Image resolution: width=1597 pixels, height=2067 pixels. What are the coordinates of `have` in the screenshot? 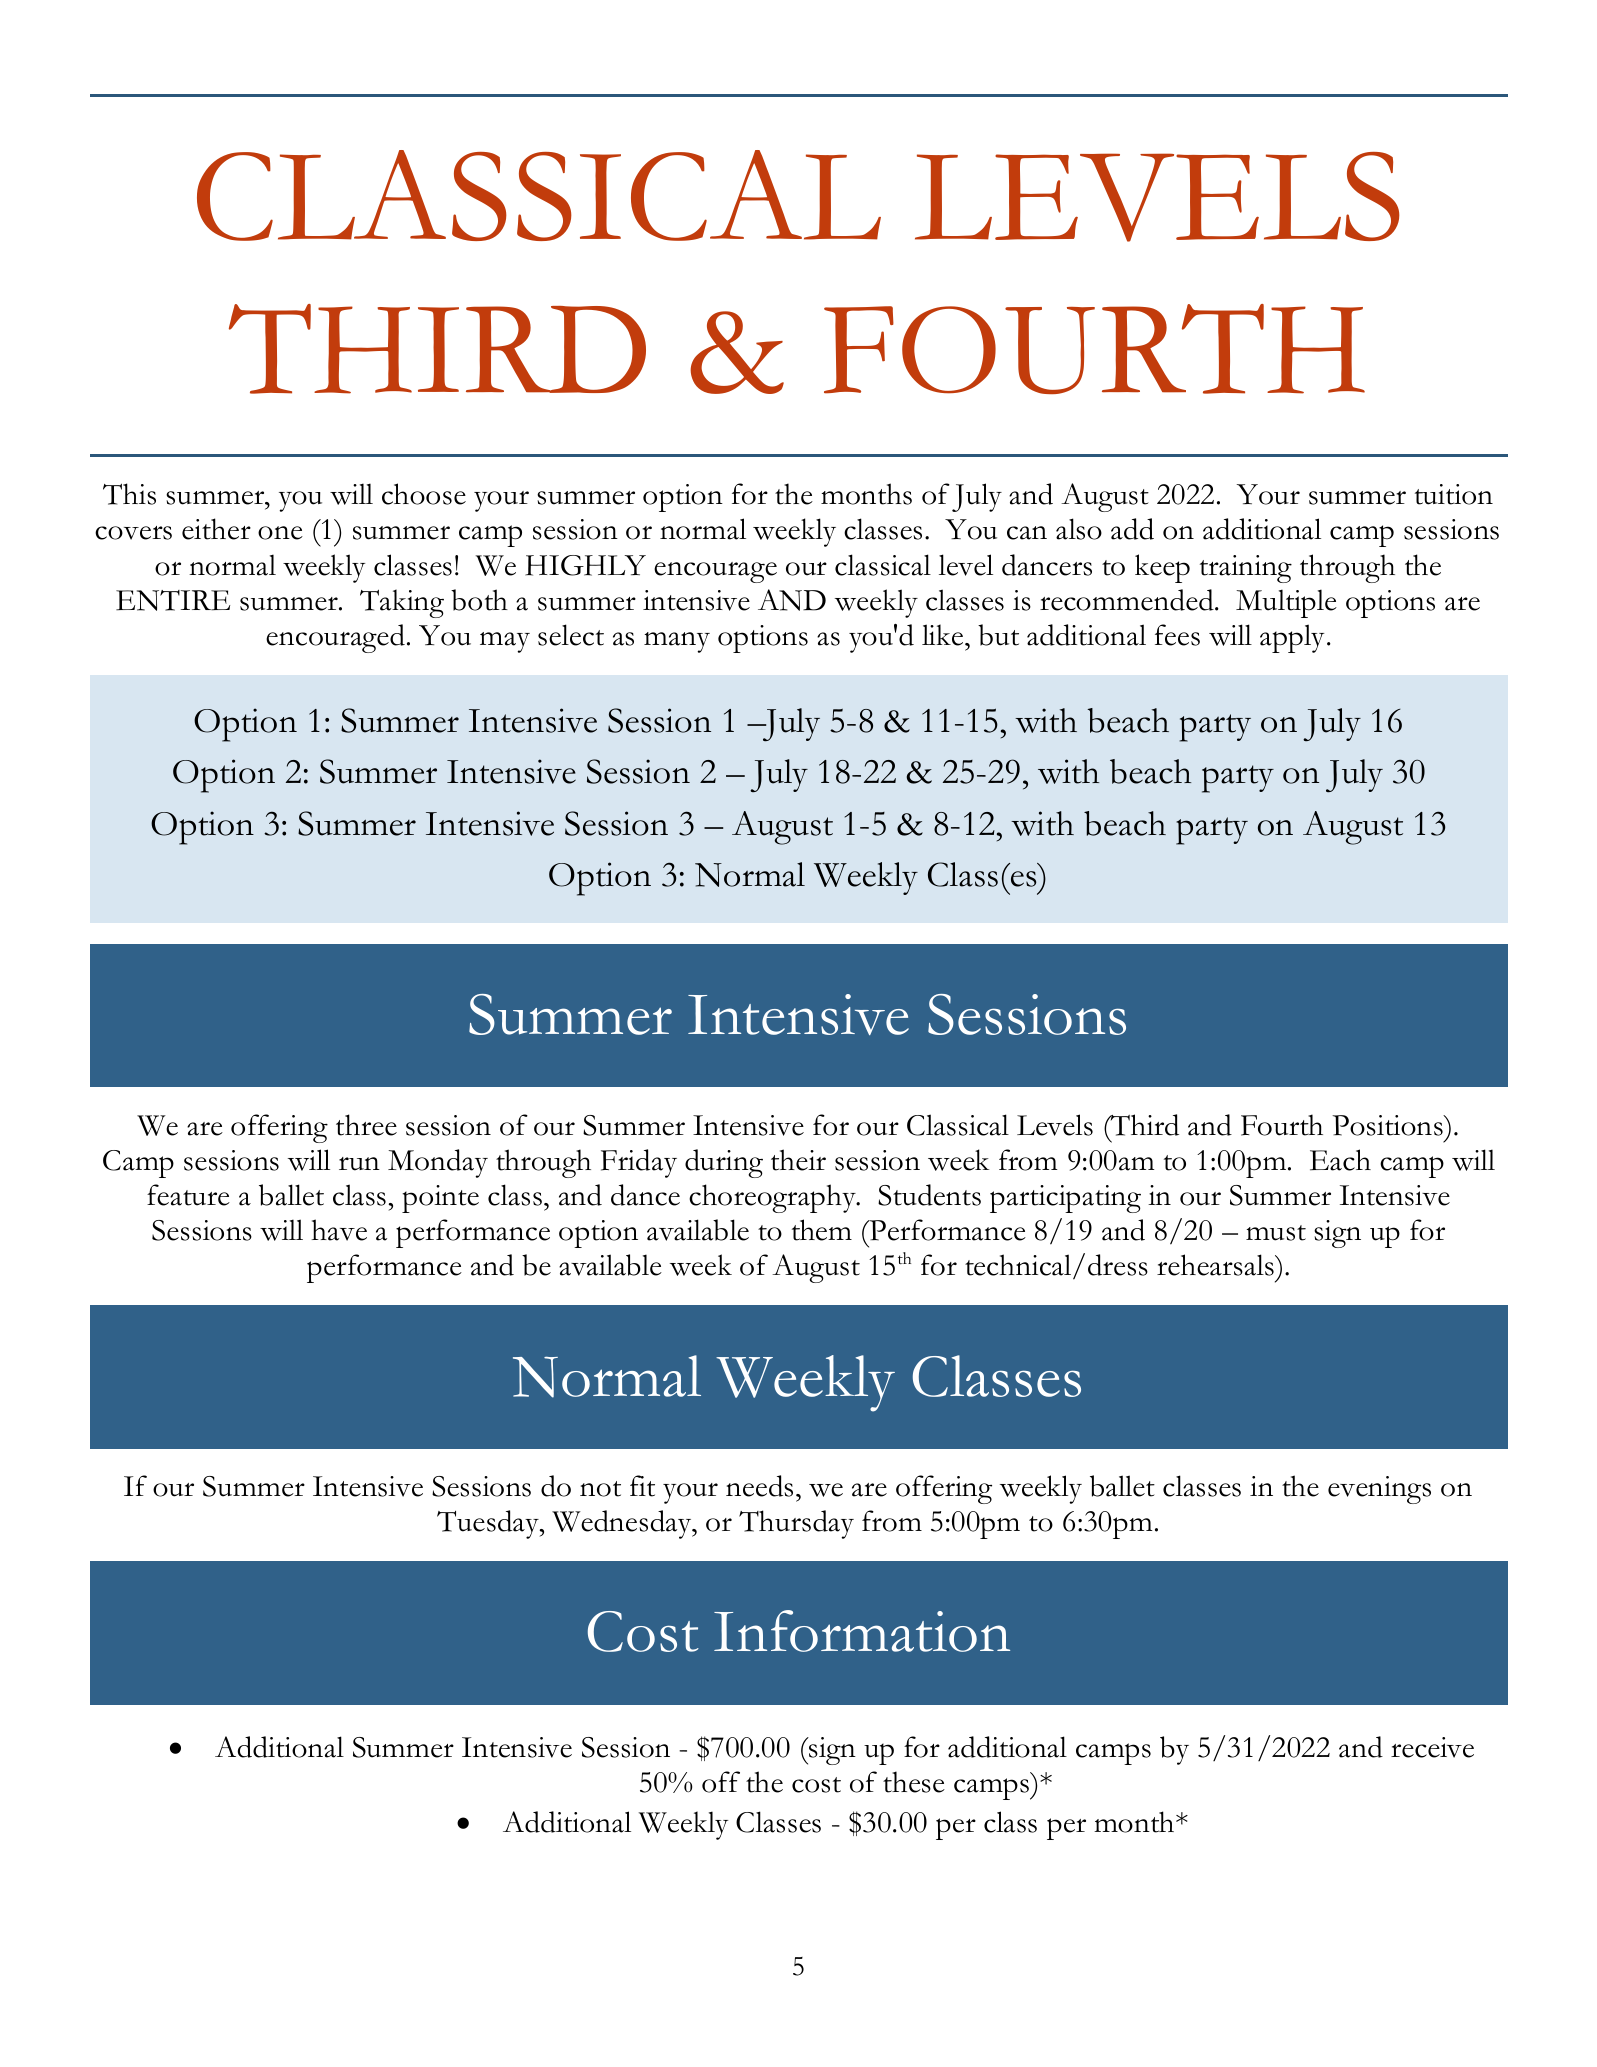 It's located at (339, 1230).
